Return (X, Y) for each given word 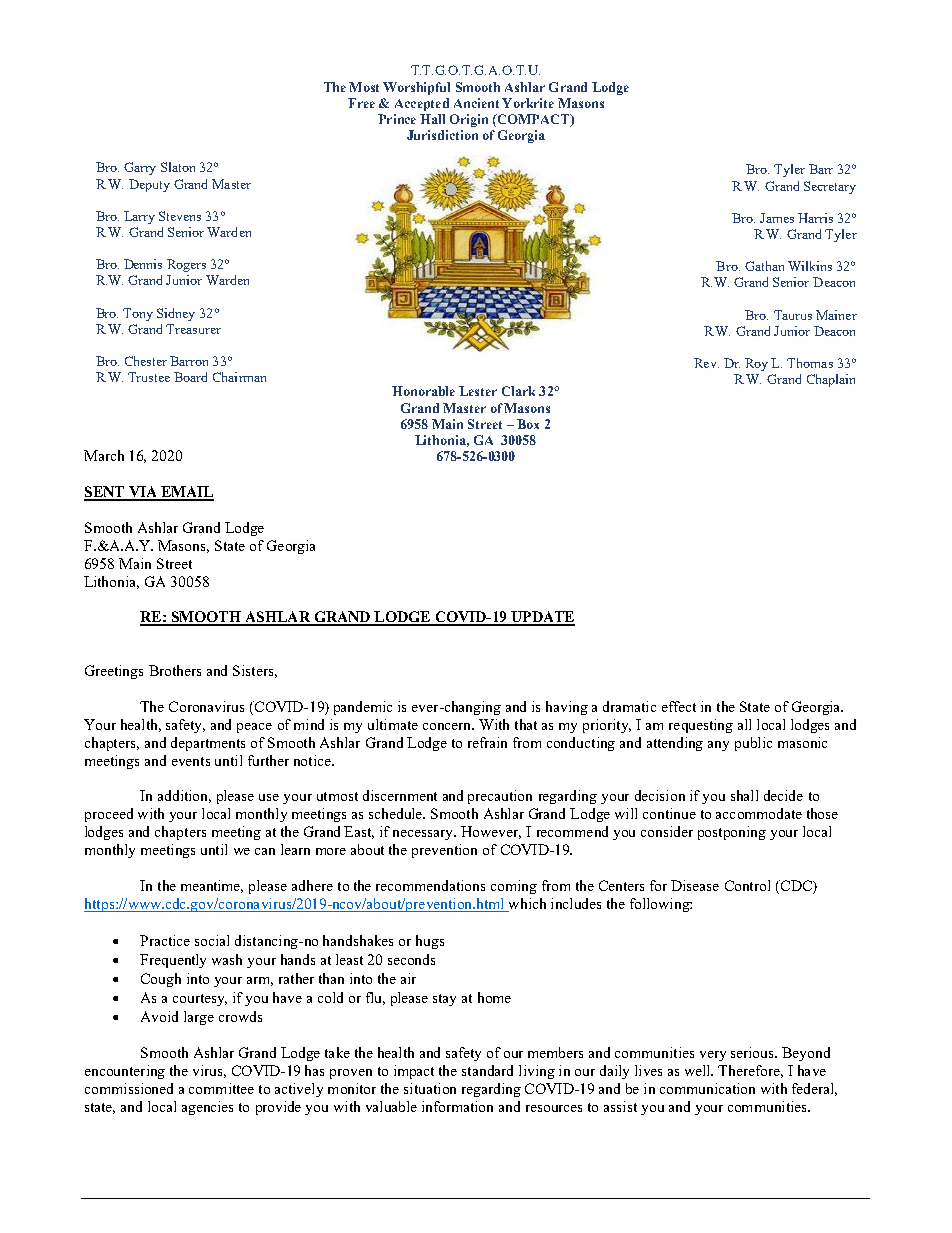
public (753, 744)
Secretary (830, 187)
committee (221, 1088)
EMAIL (186, 493)
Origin (469, 120)
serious (754, 1052)
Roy (756, 364)
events (191, 761)
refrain (487, 742)
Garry (140, 168)
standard (487, 1070)
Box (528, 424)
